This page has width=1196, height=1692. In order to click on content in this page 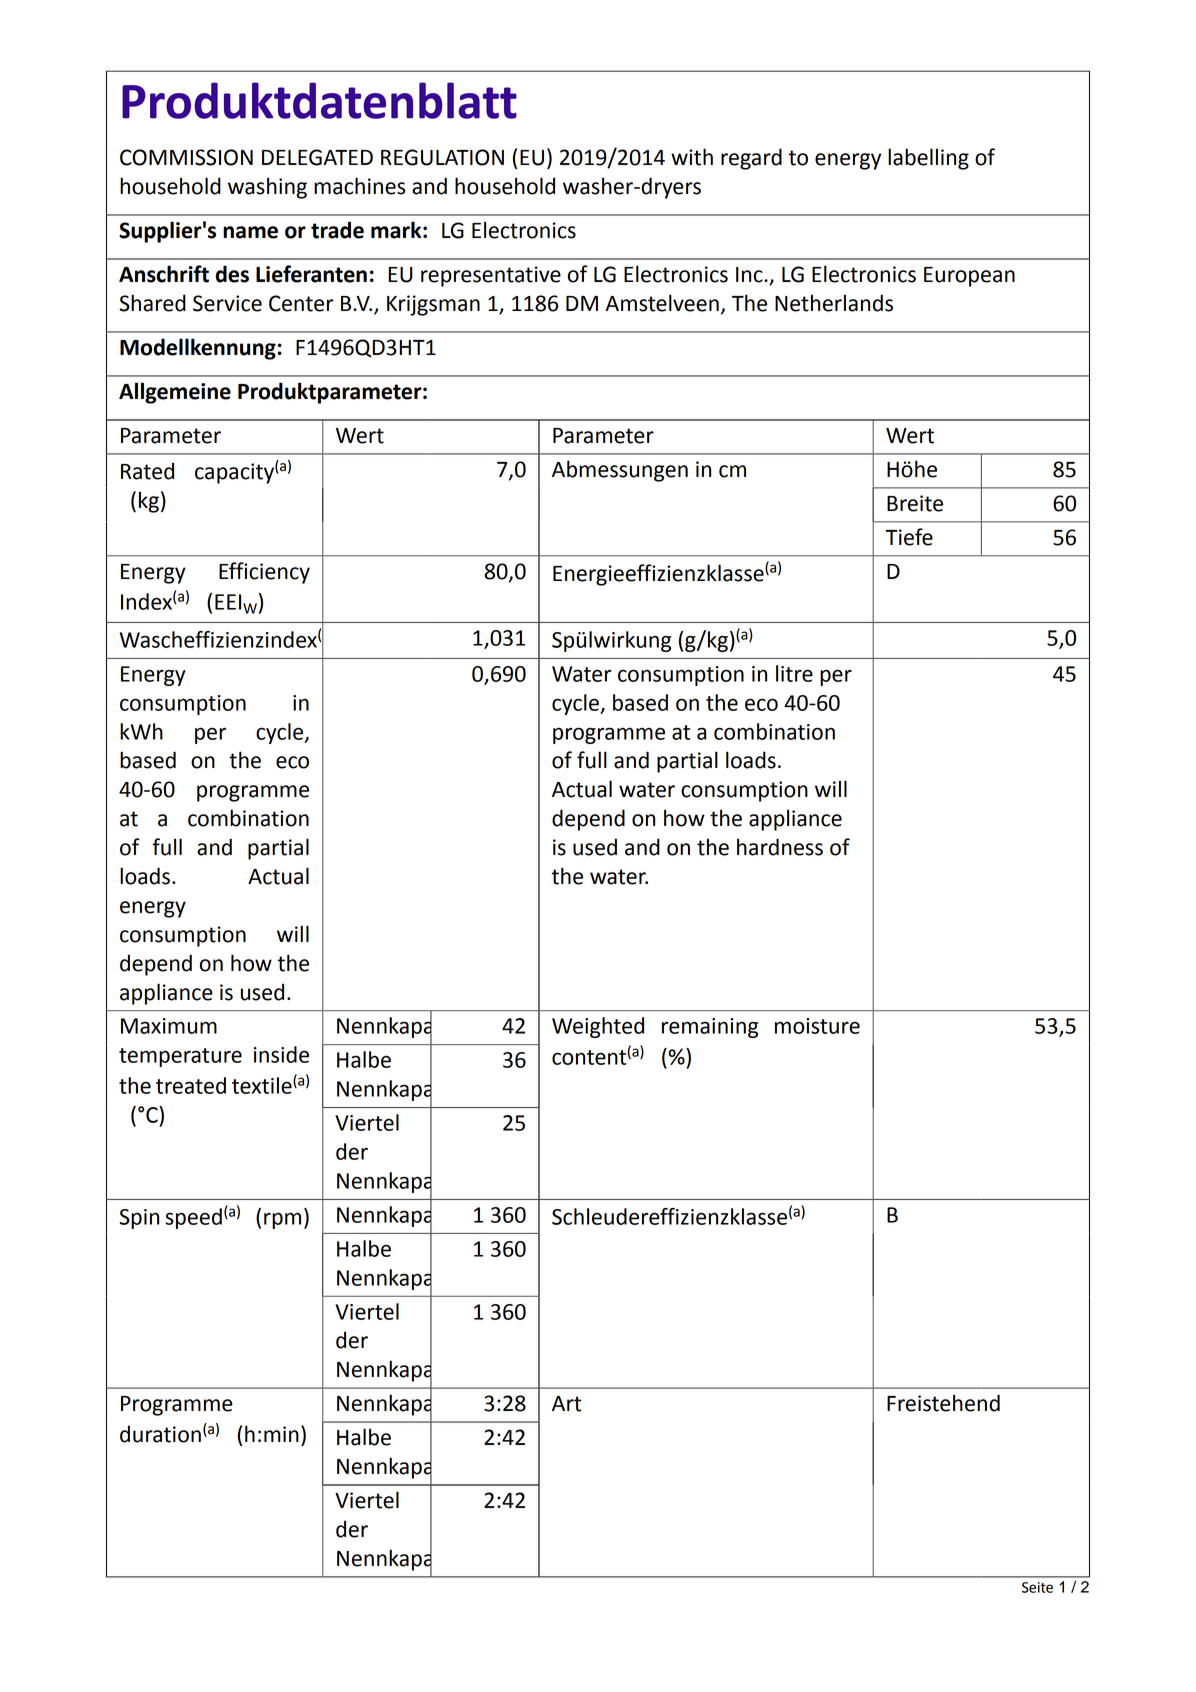, I will do `click(589, 1057)`.
